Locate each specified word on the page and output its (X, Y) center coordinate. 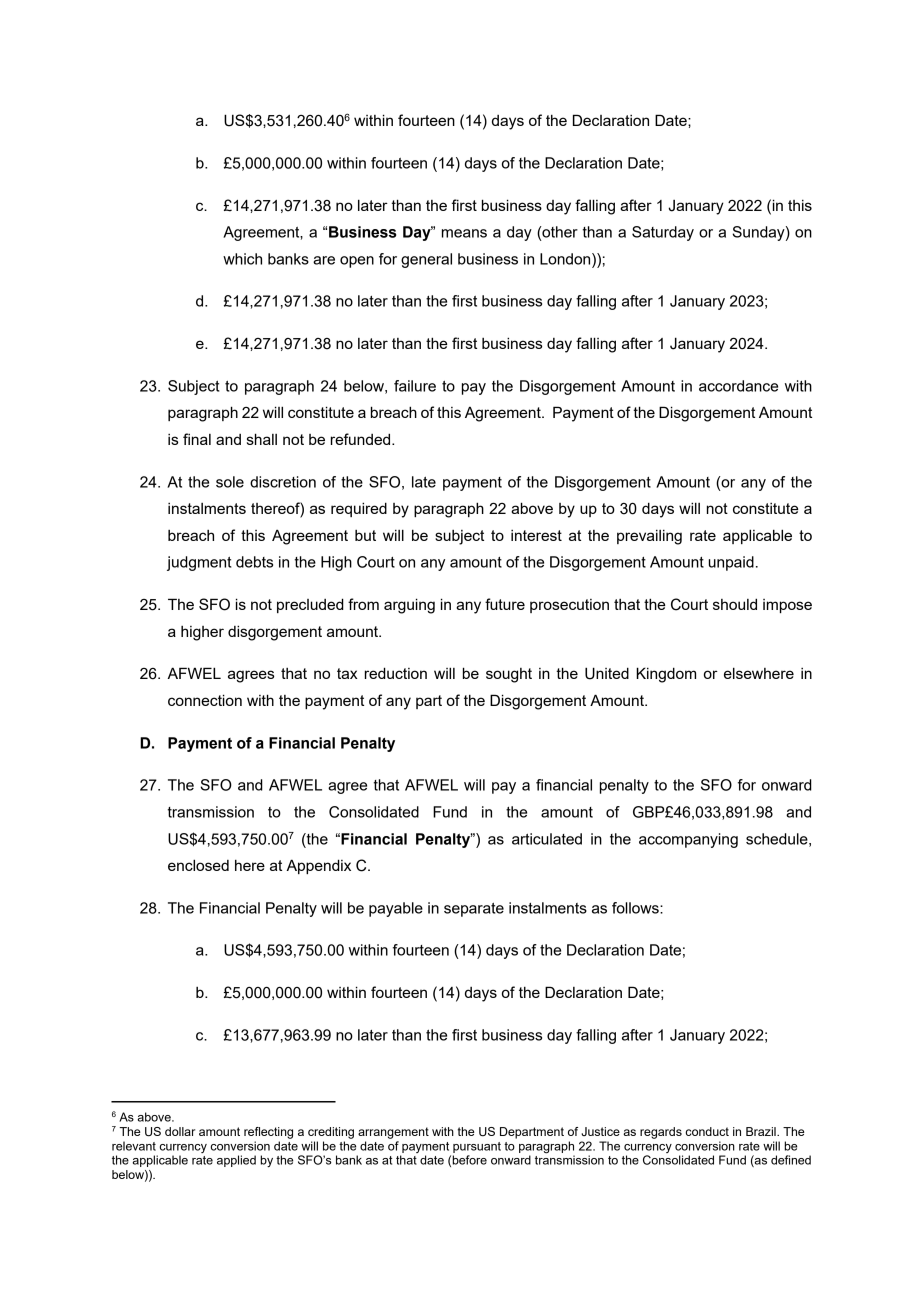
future (505, 604)
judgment (199, 563)
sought (509, 675)
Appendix (318, 866)
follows (636, 908)
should (735, 604)
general (426, 260)
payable (396, 909)
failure (415, 386)
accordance (738, 386)
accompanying (688, 840)
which (242, 259)
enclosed (198, 865)
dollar (180, 1131)
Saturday (663, 233)
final (197, 439)
